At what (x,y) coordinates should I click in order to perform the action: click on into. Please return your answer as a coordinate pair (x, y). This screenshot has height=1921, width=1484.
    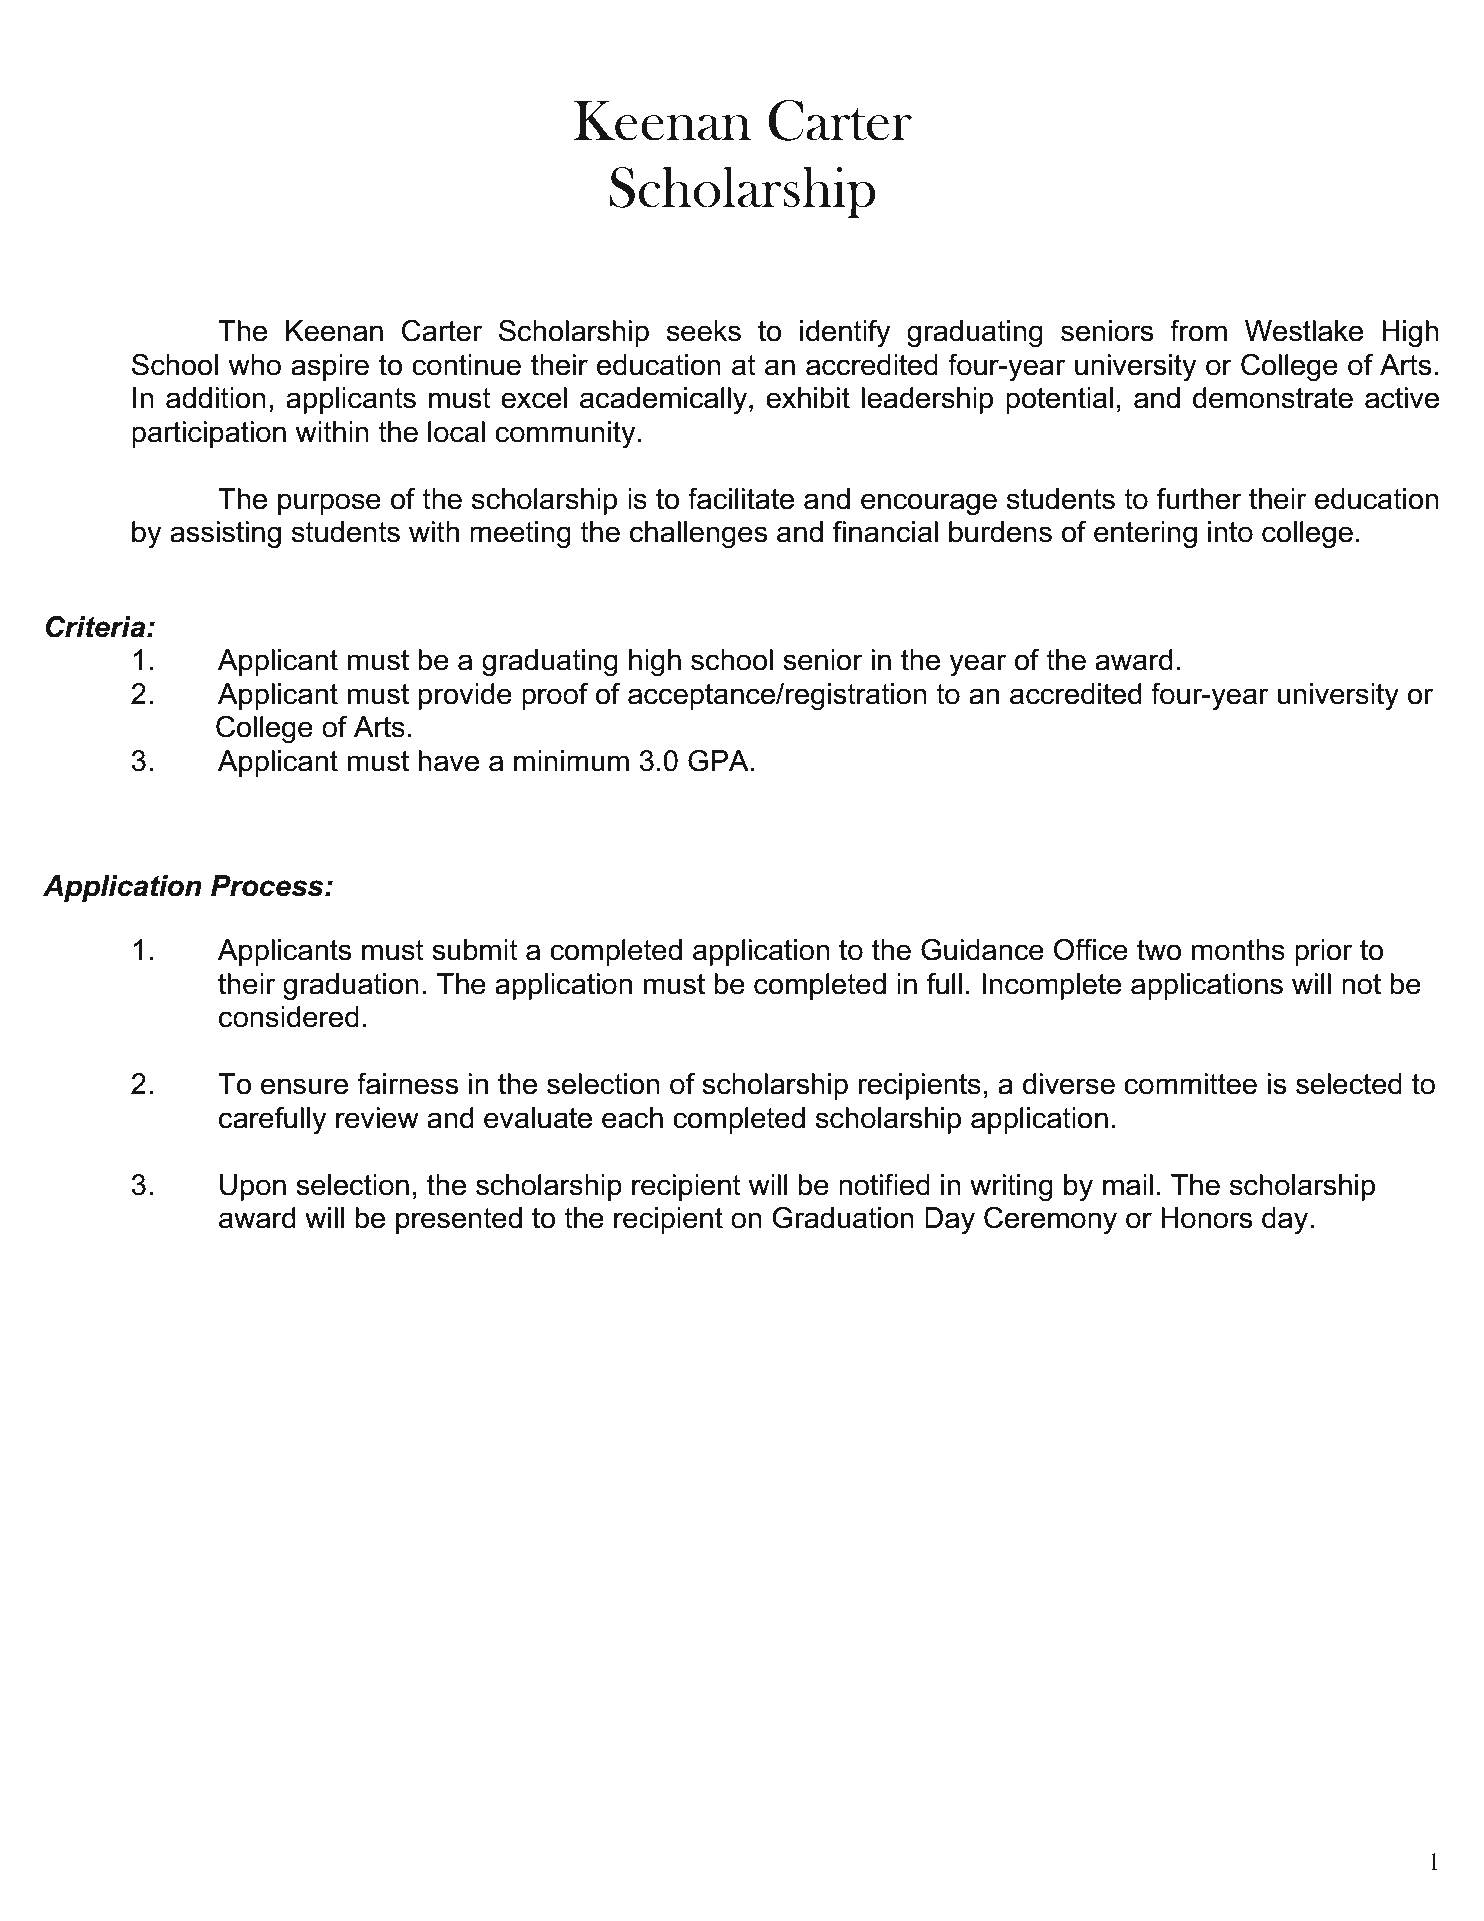
    Looking at the image, I should click on (1230, 532).
